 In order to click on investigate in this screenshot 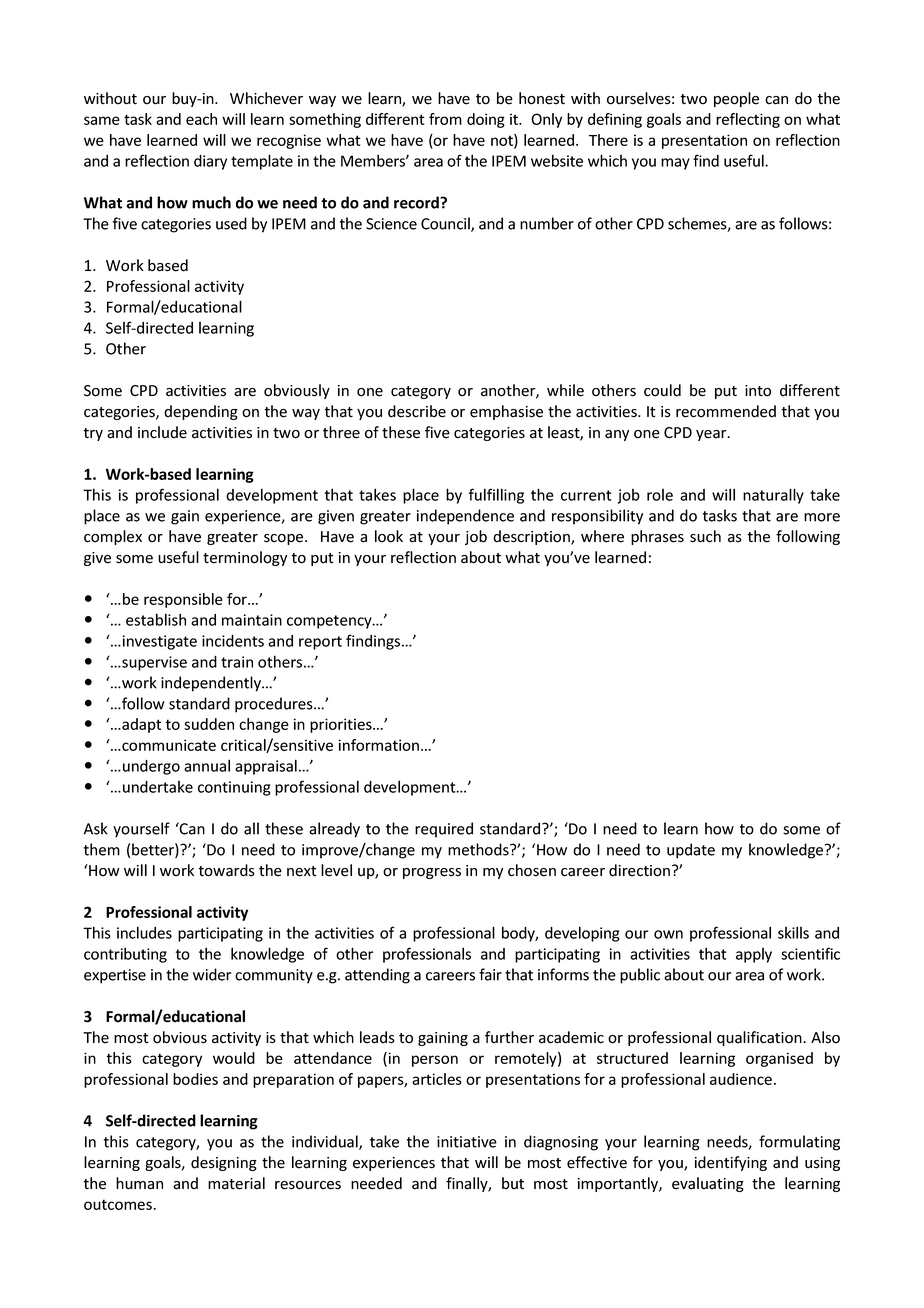, I will do `click(158, 642)`.
